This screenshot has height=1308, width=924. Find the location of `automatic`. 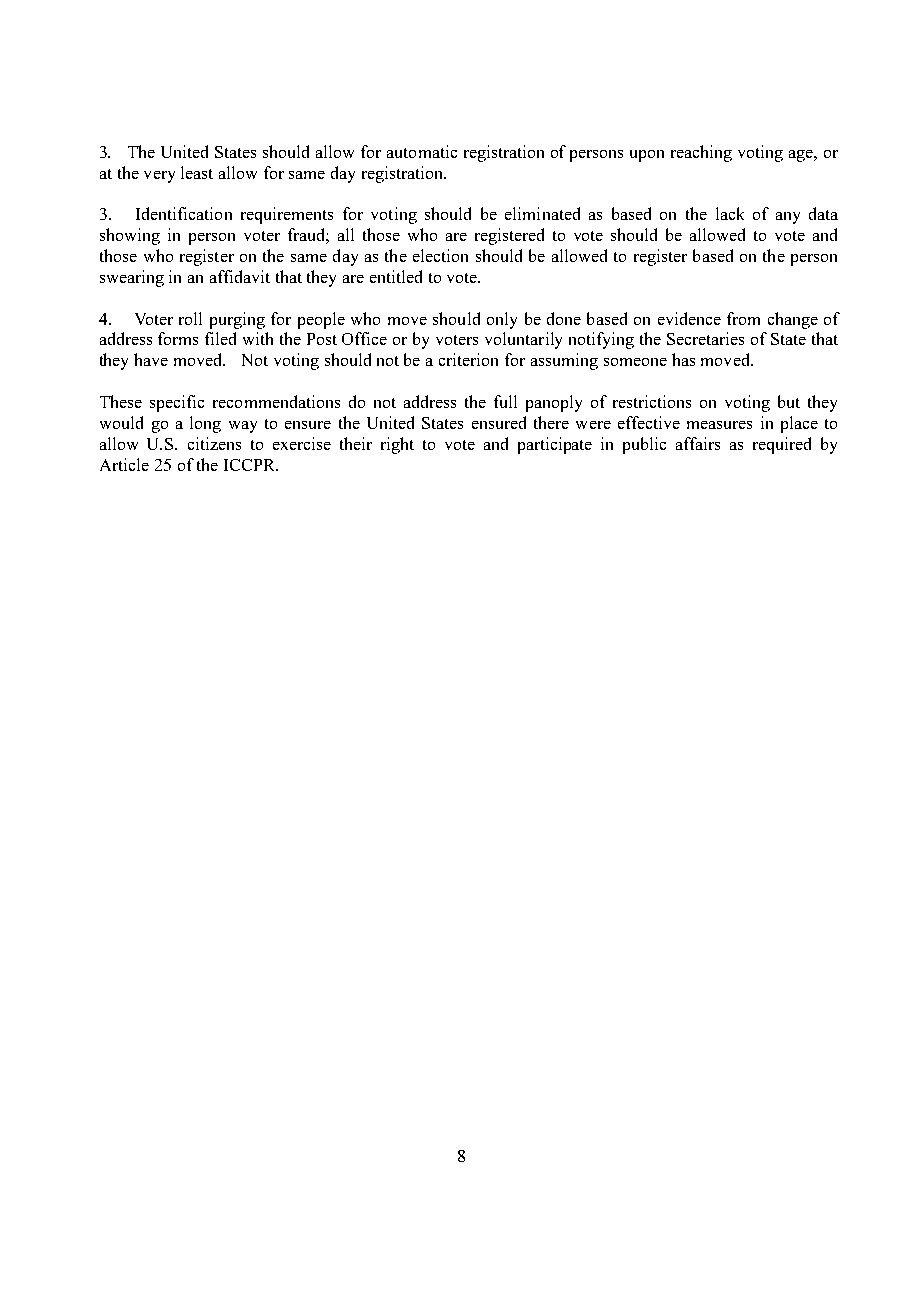

automatic is located at coordinates (422, 151).
